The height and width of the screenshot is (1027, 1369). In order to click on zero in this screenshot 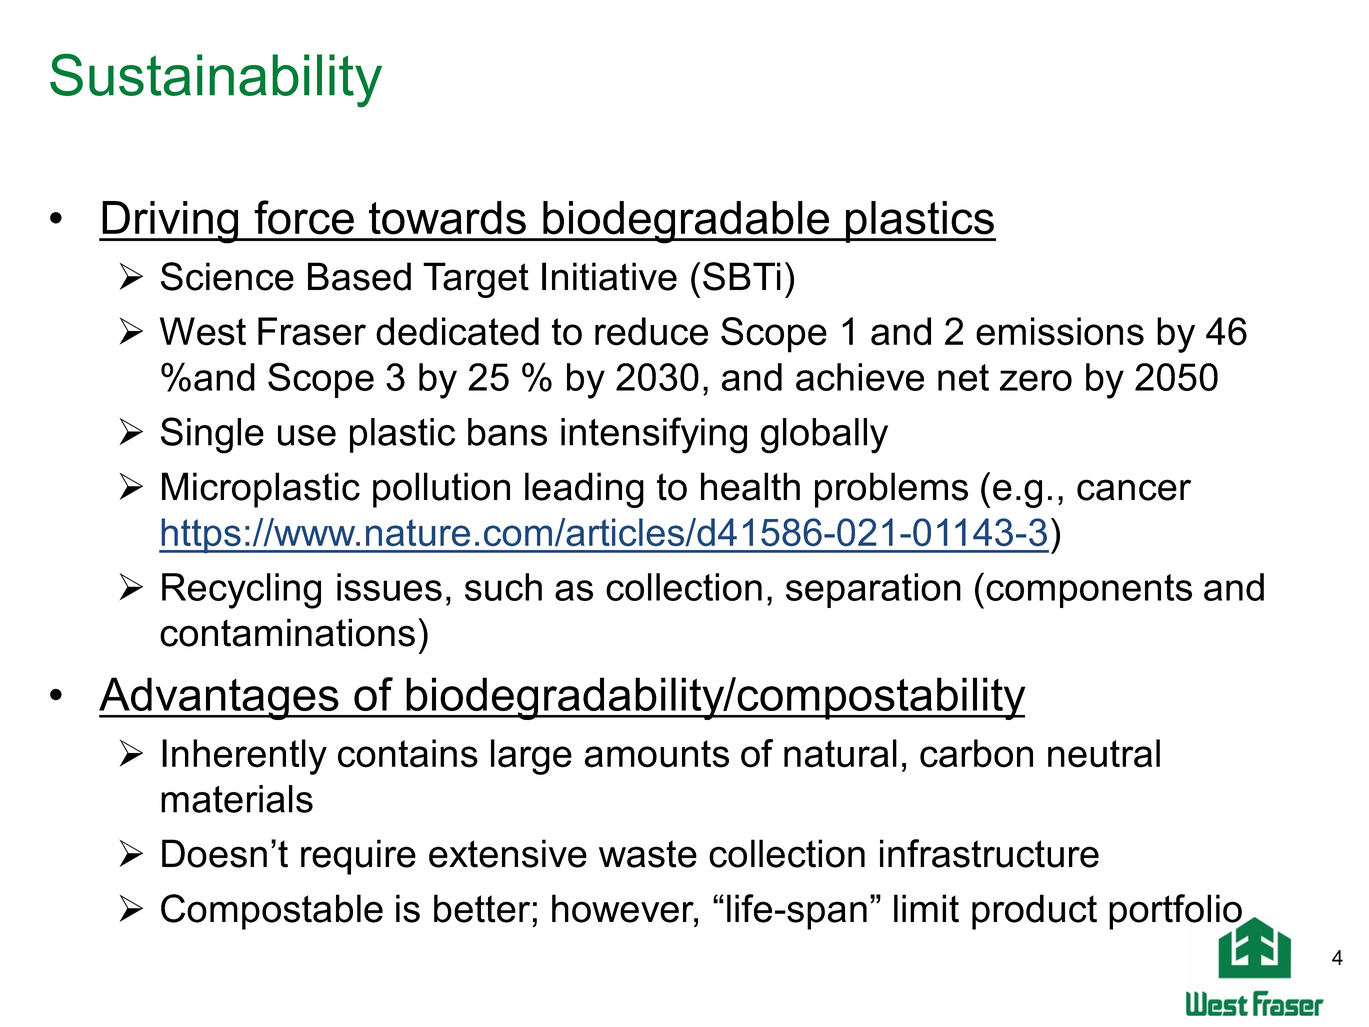, I will do `click(1036, 380)`.
